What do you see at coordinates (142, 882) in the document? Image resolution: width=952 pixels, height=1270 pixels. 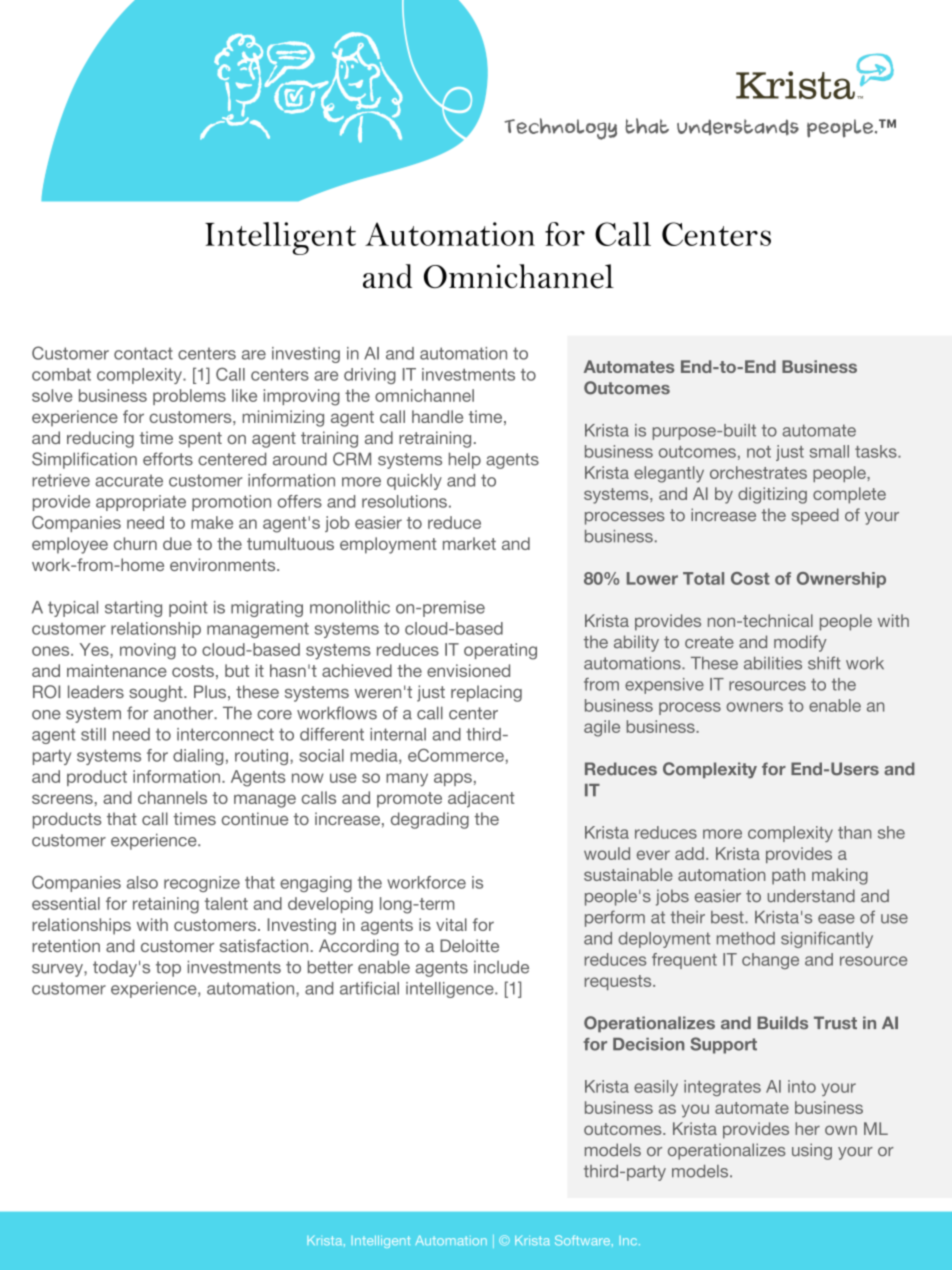 I see `also` at bounding box center [142, 882].
